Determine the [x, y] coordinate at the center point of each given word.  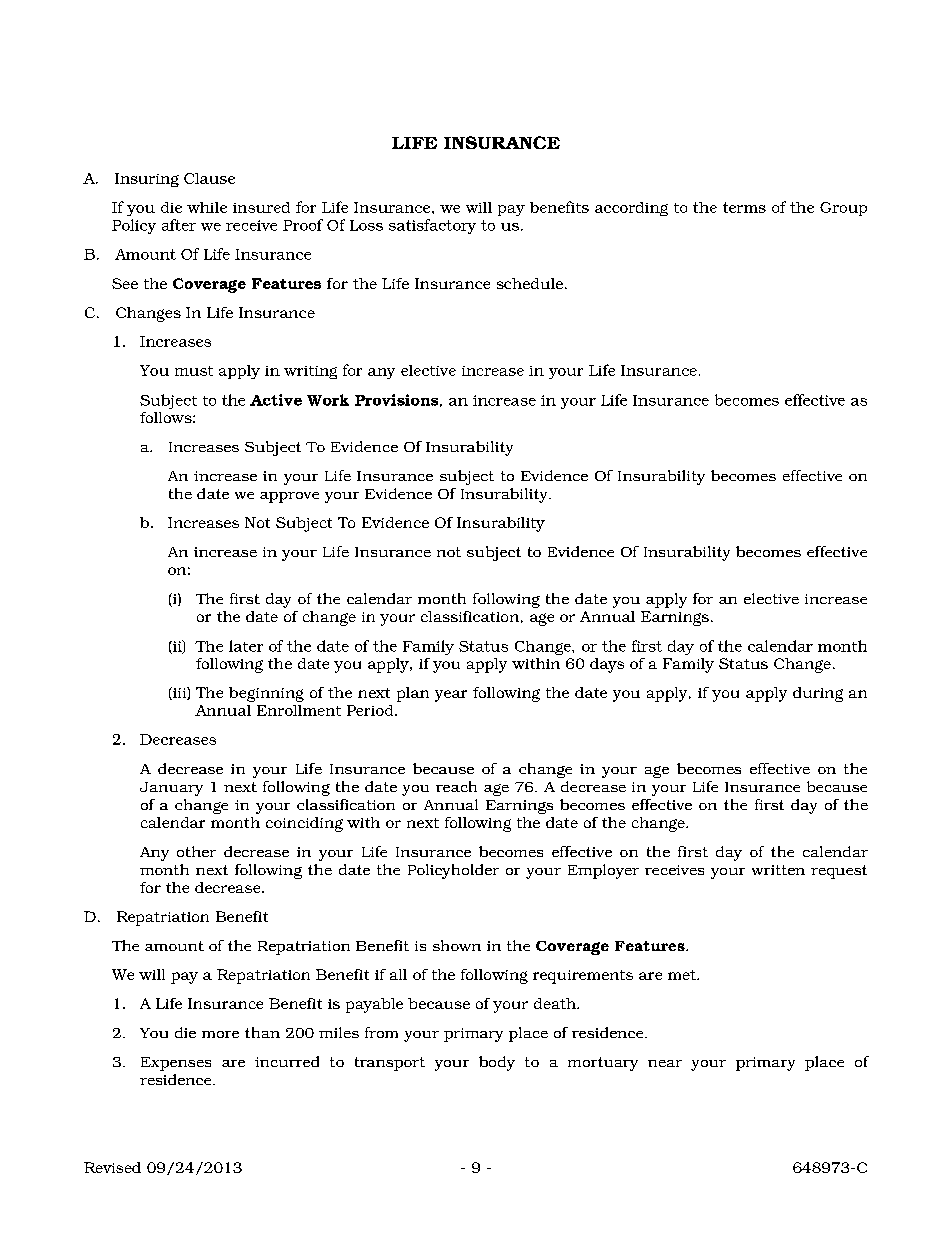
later [246, 646]
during [818, 694]
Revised [112, 1167]
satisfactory [432, 226]
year [451, 696]
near [665, 1063]
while [207, 207]
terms [744, 207]
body [497, 1063]
